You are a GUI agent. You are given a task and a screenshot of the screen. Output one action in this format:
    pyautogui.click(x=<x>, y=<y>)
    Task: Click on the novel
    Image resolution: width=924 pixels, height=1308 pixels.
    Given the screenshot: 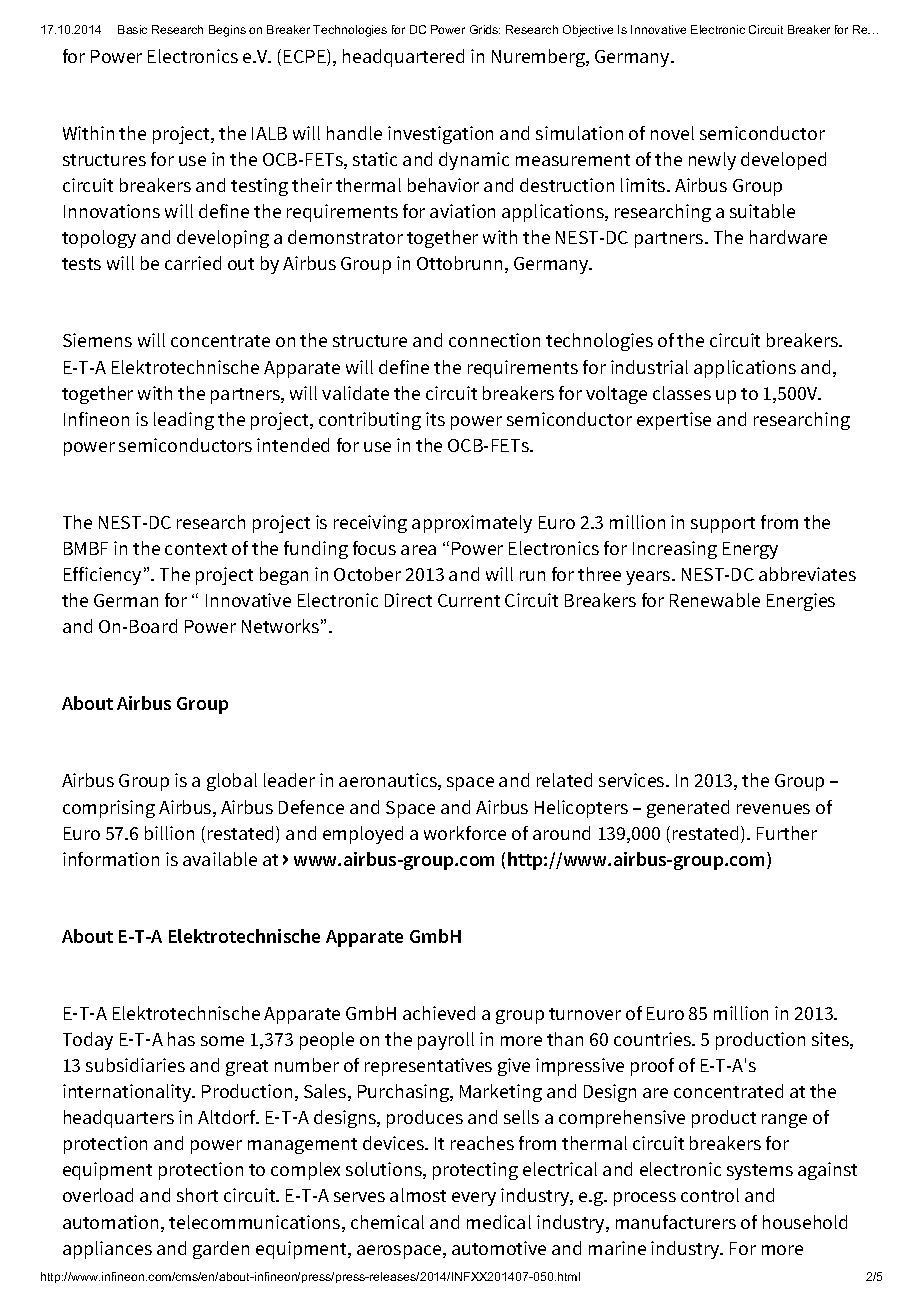 What is the action you would take?
    pyautogui.click(x=672, y=133)
